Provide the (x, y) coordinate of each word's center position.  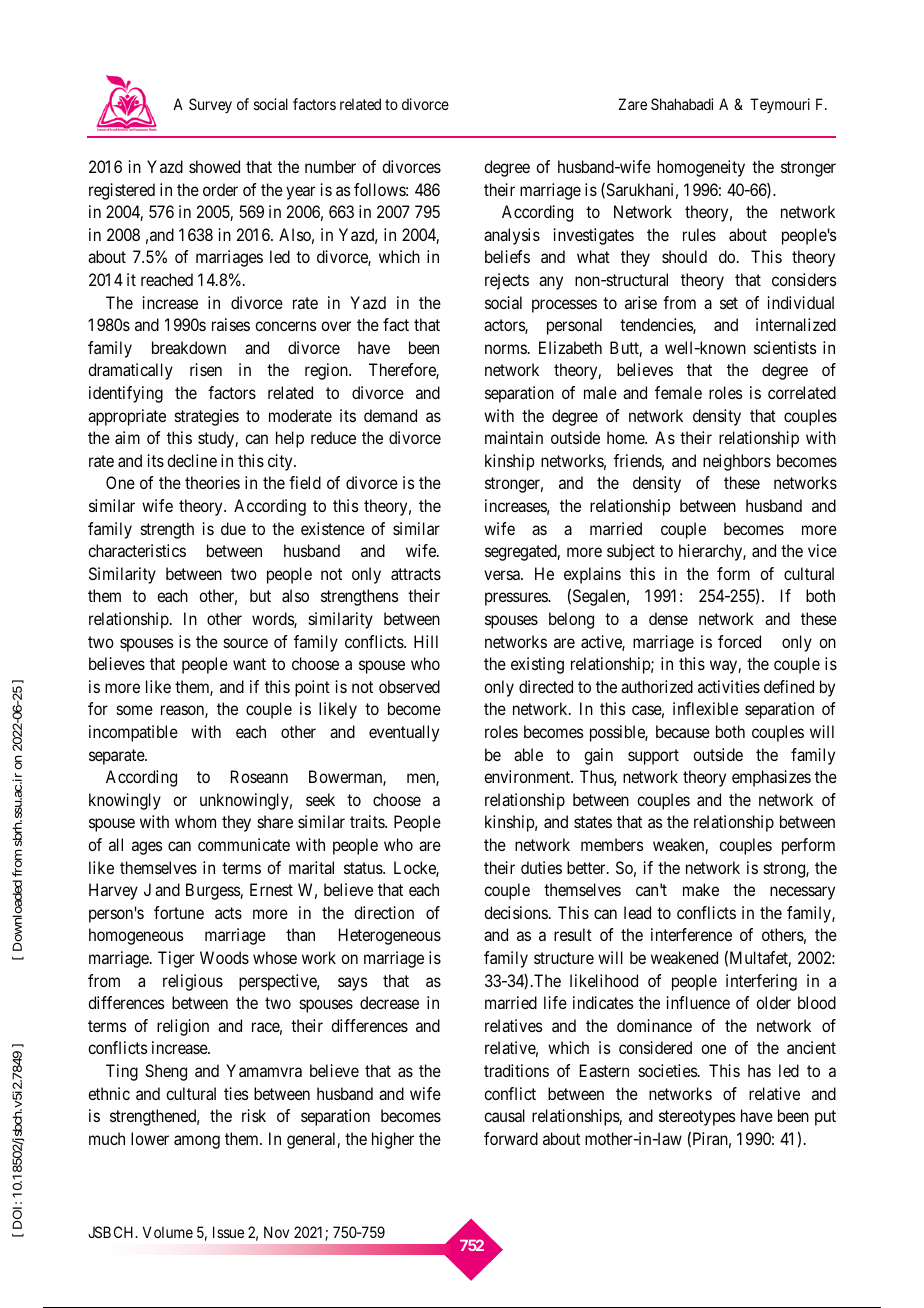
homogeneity (701, 168)
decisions (516, 912)
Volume (168, 1232)
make (701, 889)
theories (212, 482)
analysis (512, 236)
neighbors (737, 462)
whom (195, 821)
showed (214, 166)
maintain (514, 437)
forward (511, 1138)
